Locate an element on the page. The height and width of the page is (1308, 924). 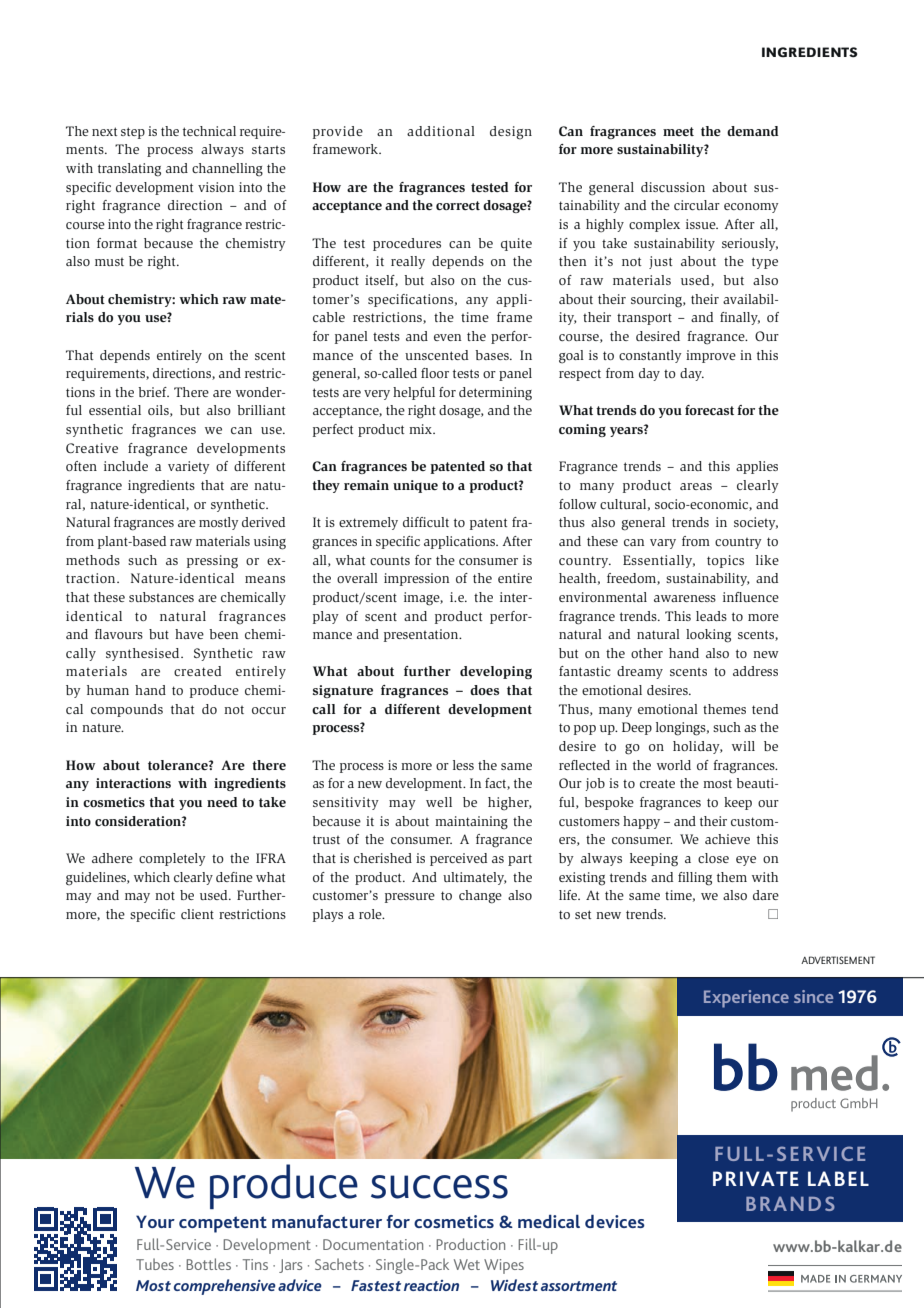
does is located at coordinates (484, 690).
